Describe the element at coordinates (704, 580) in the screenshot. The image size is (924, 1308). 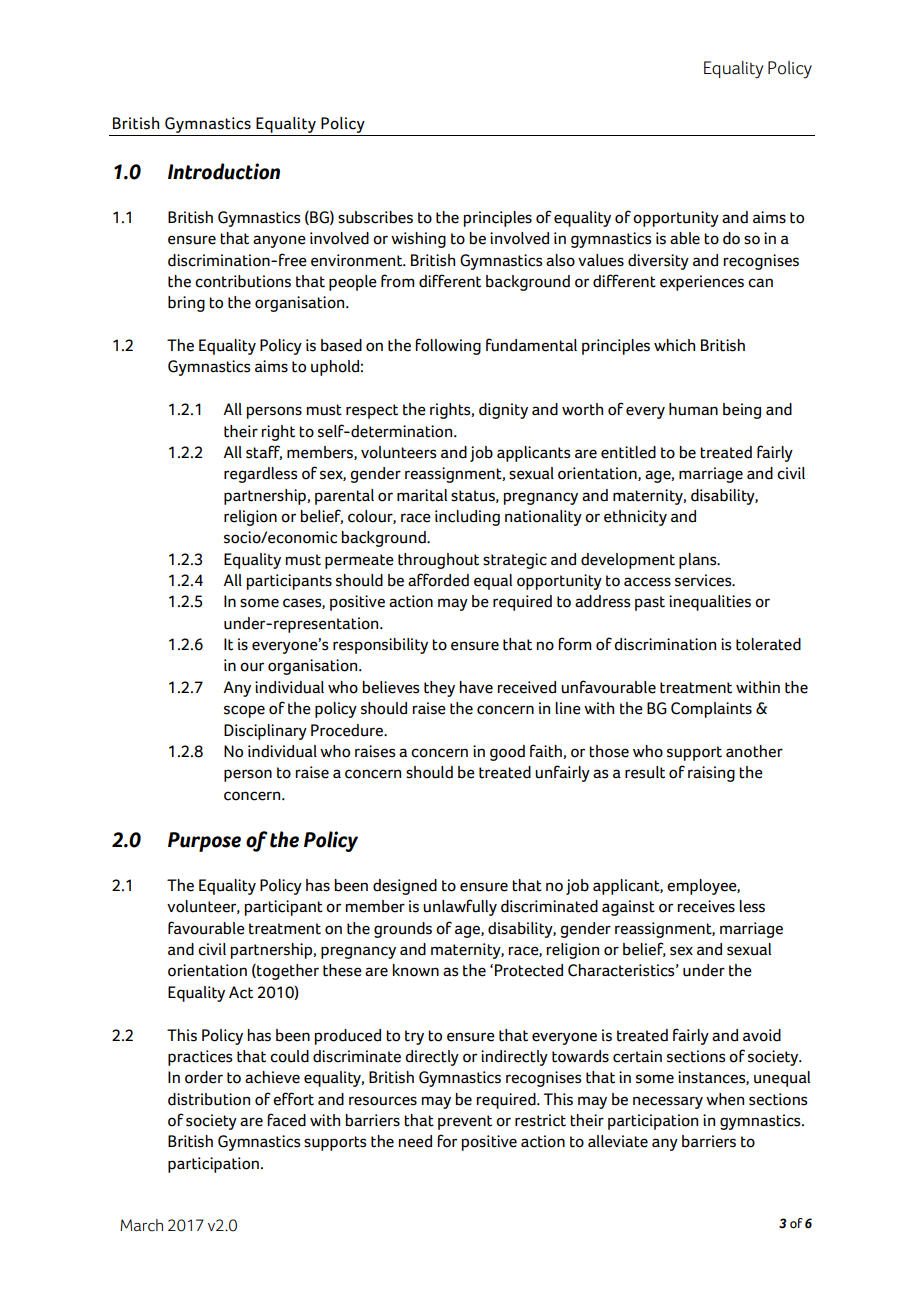
I see `services` at that location.
